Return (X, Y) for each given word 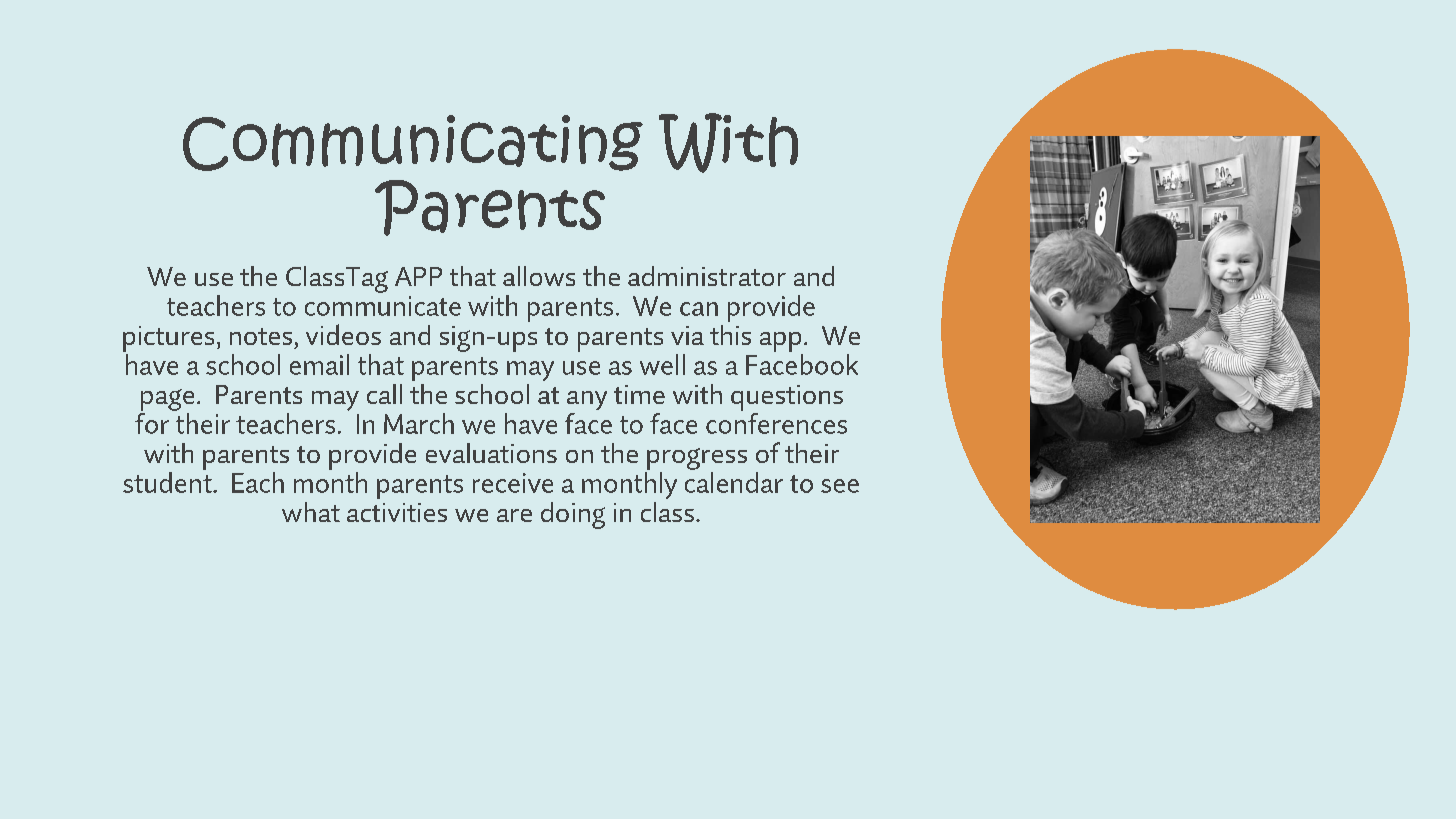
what (311, 512)
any (587, 400)
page (167, 400)
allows (539, 276)
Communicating (413, 143)
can (699, 309)
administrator (707, 276)
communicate (383, 306)
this (730, 335)
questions (787, 398)
